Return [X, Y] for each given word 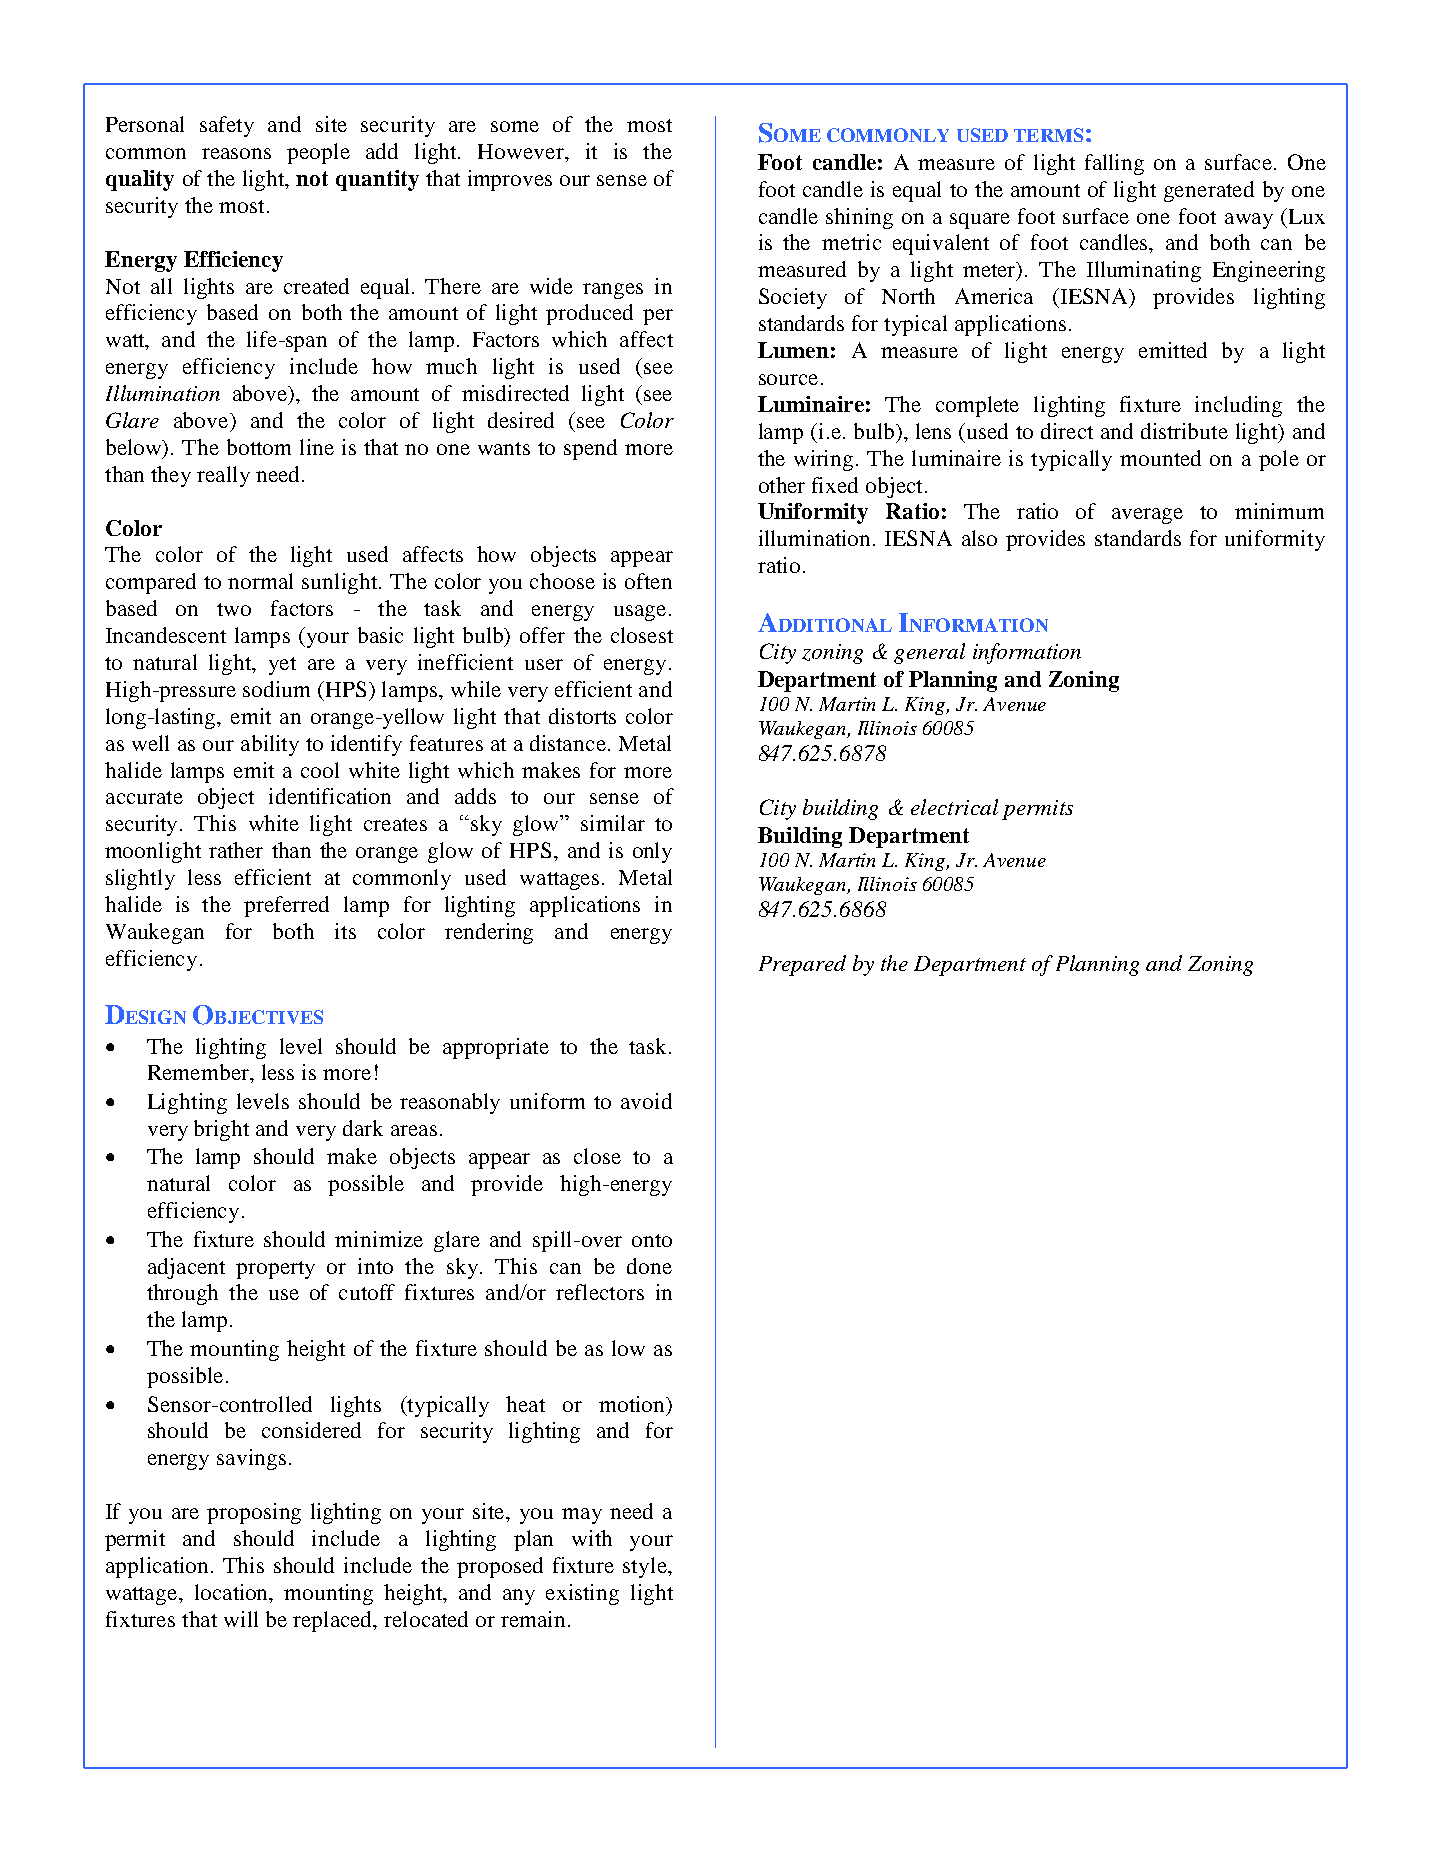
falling [1114, 164]
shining [859, 218]
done [649, 1266]
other [782, 485]
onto [652, 1240]
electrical [954, 807]
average [1147, 516]
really [223, 476]
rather [236, 850]
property [275, 1270]
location [233, 1592]
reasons [236, 153]
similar [613, 823]
